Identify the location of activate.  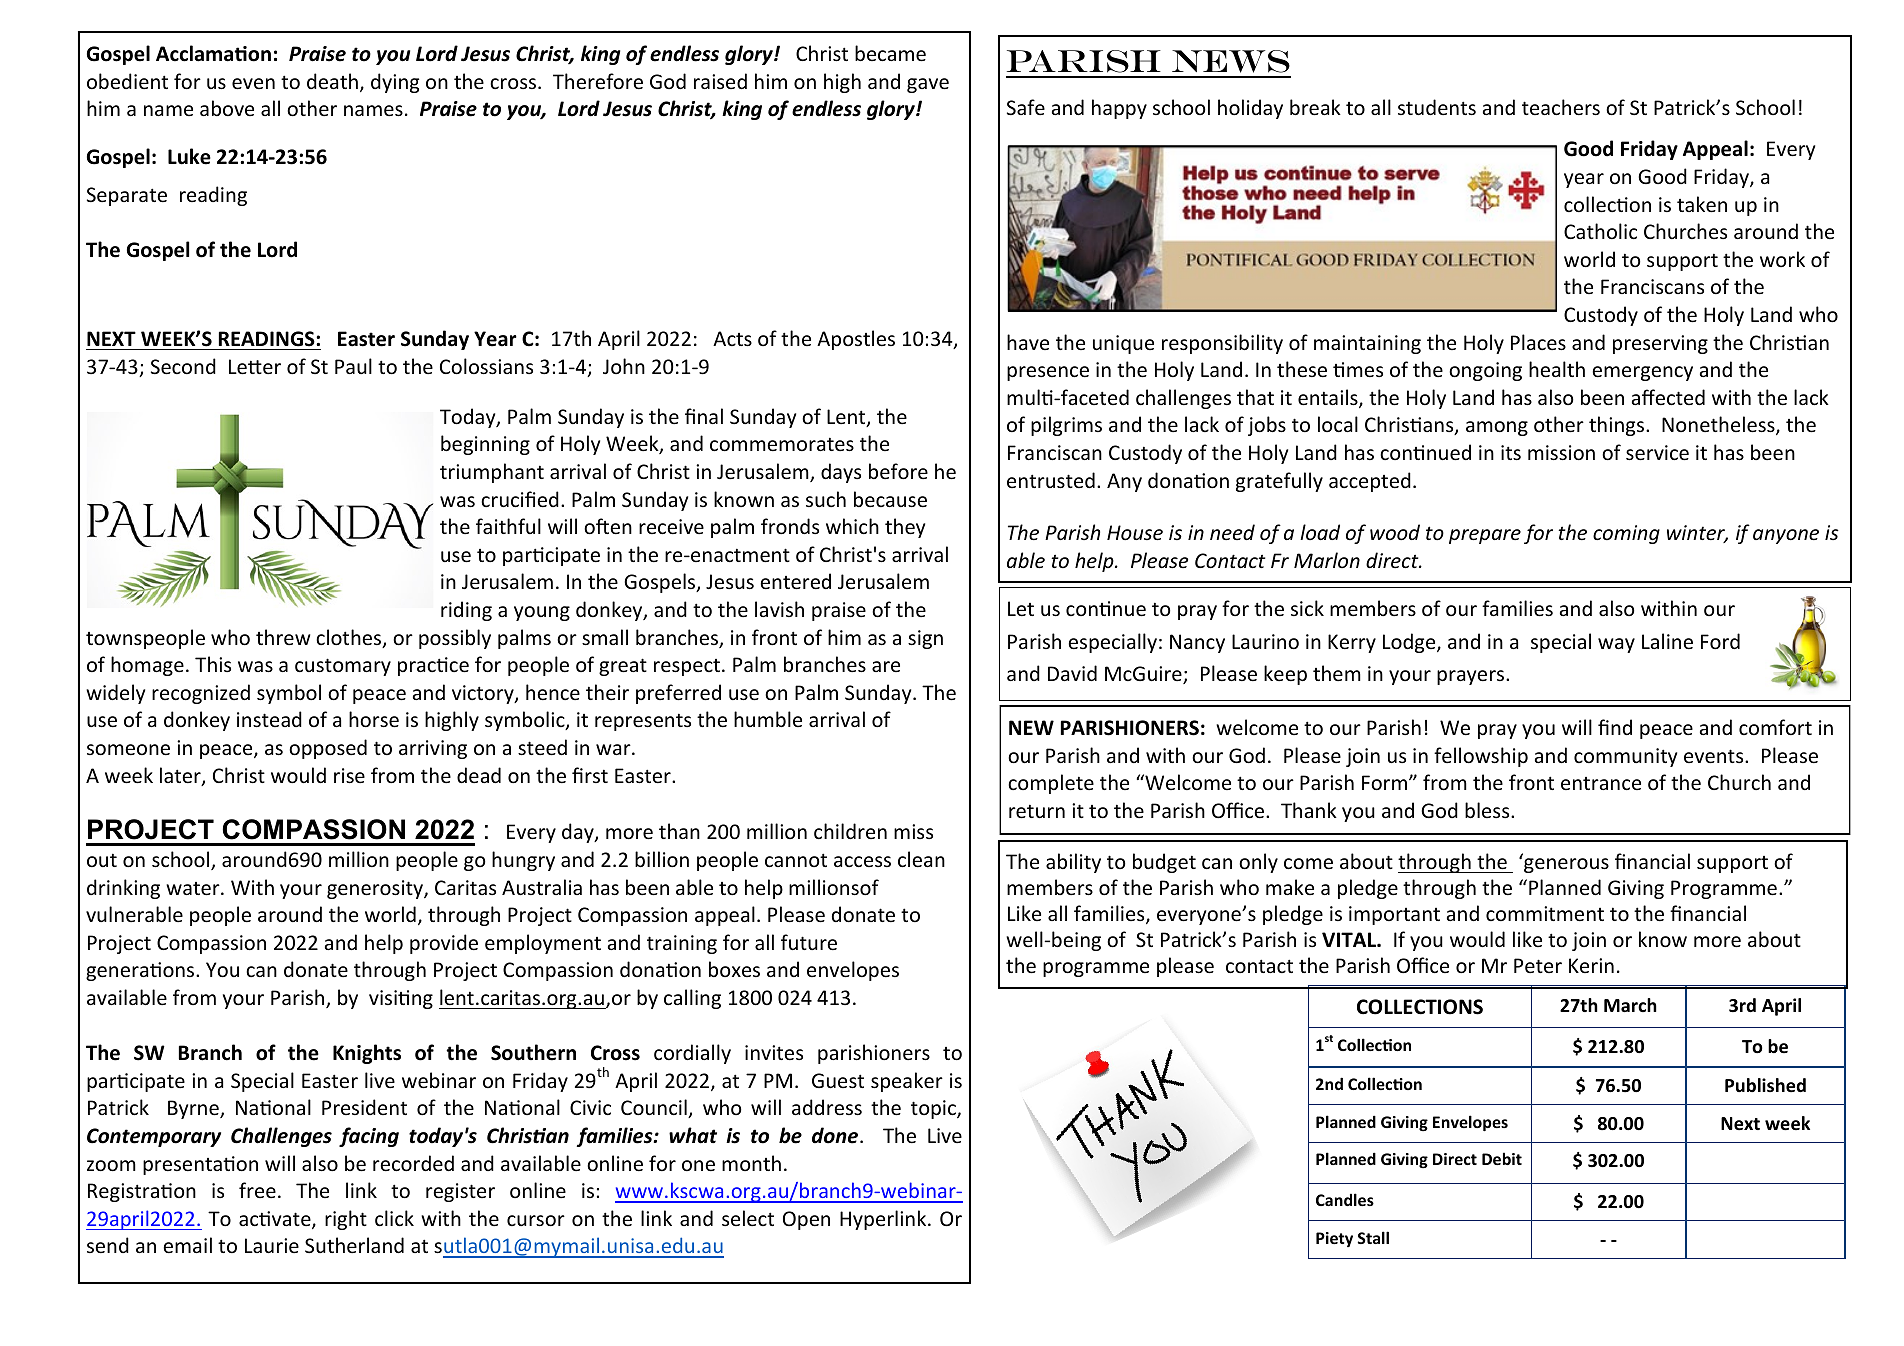
(276, 1220).
